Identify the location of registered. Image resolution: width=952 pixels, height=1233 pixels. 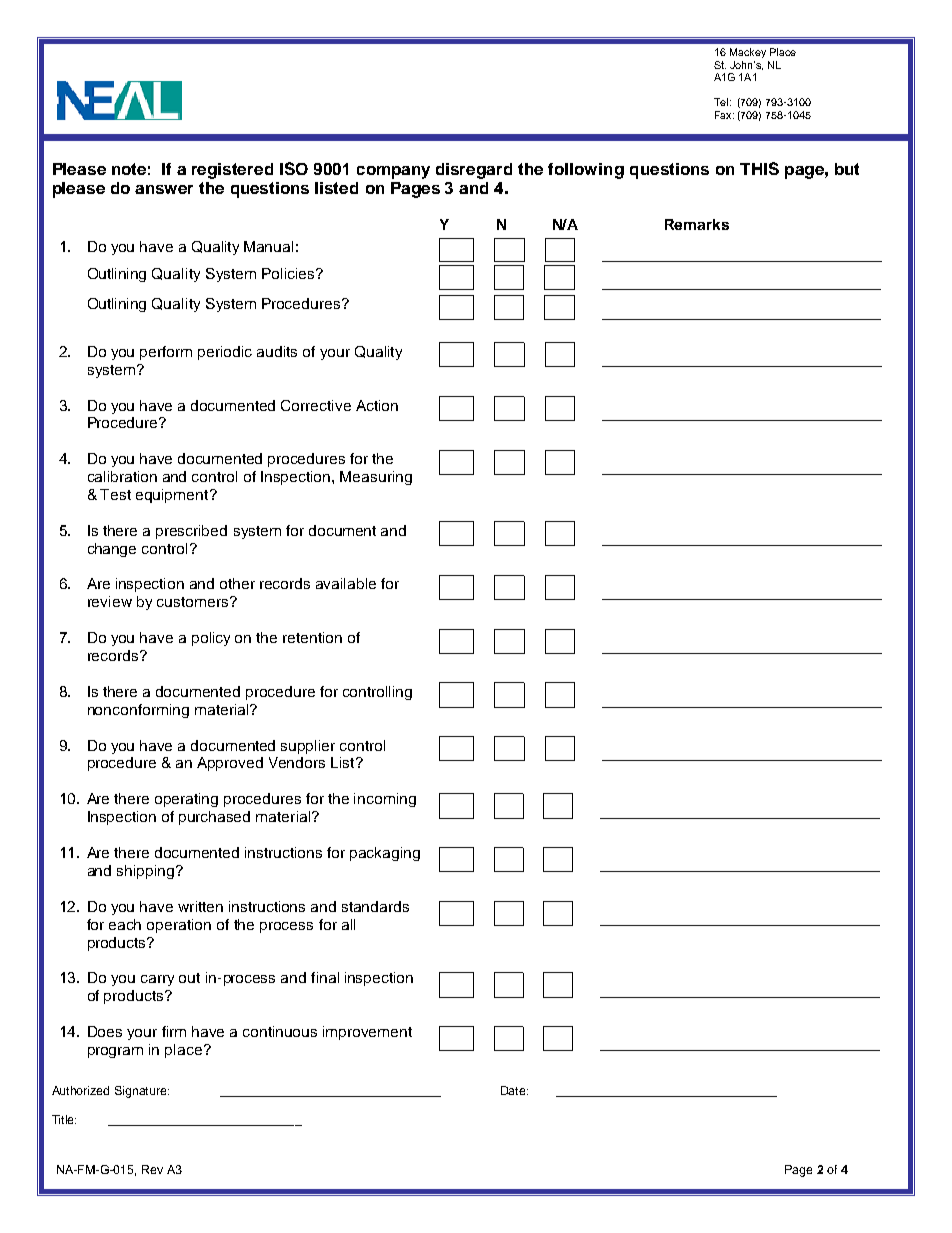
(232, 171).
